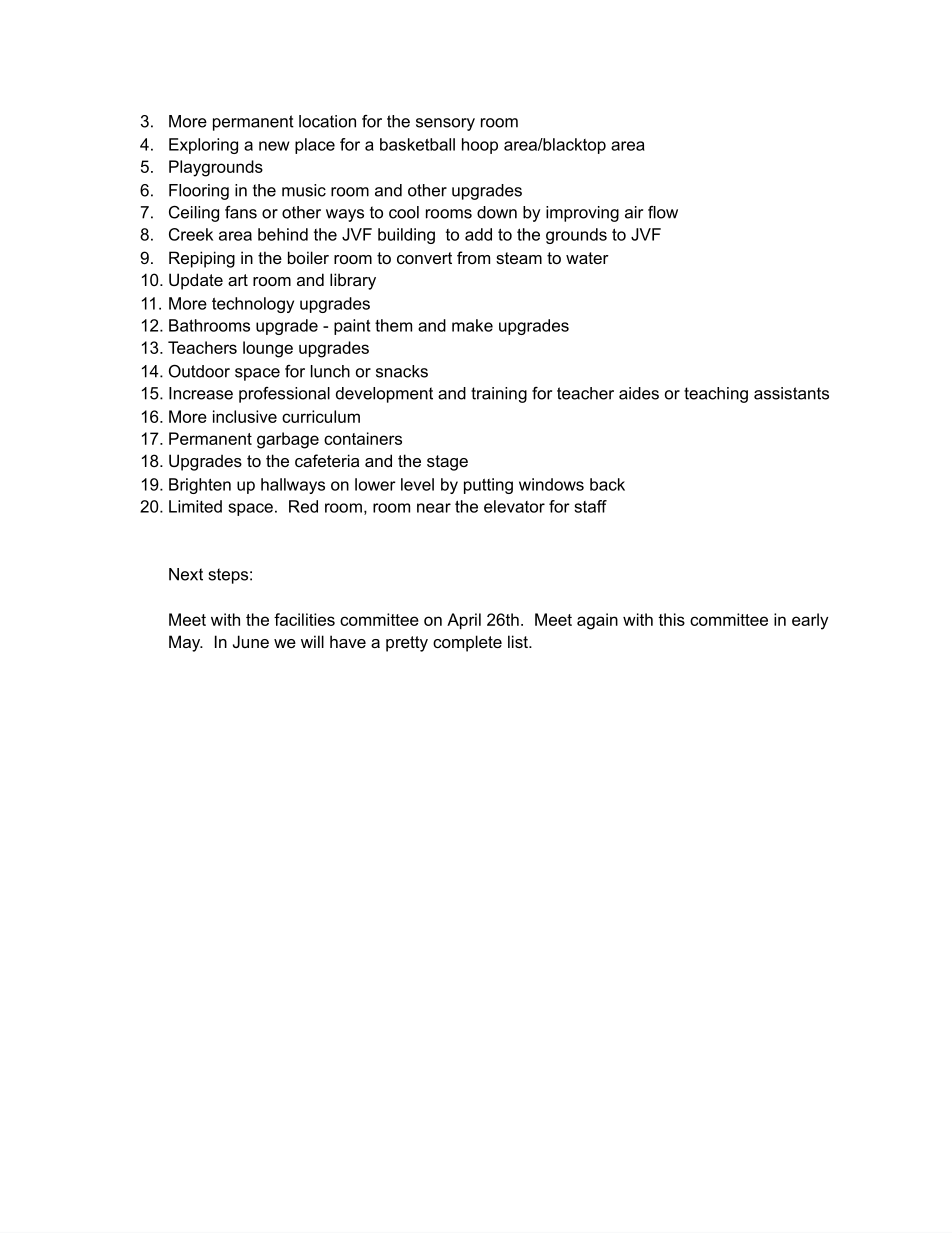  Describe the element at coordinates (284, 395) in the screenshot. I see `professional` at that location.
